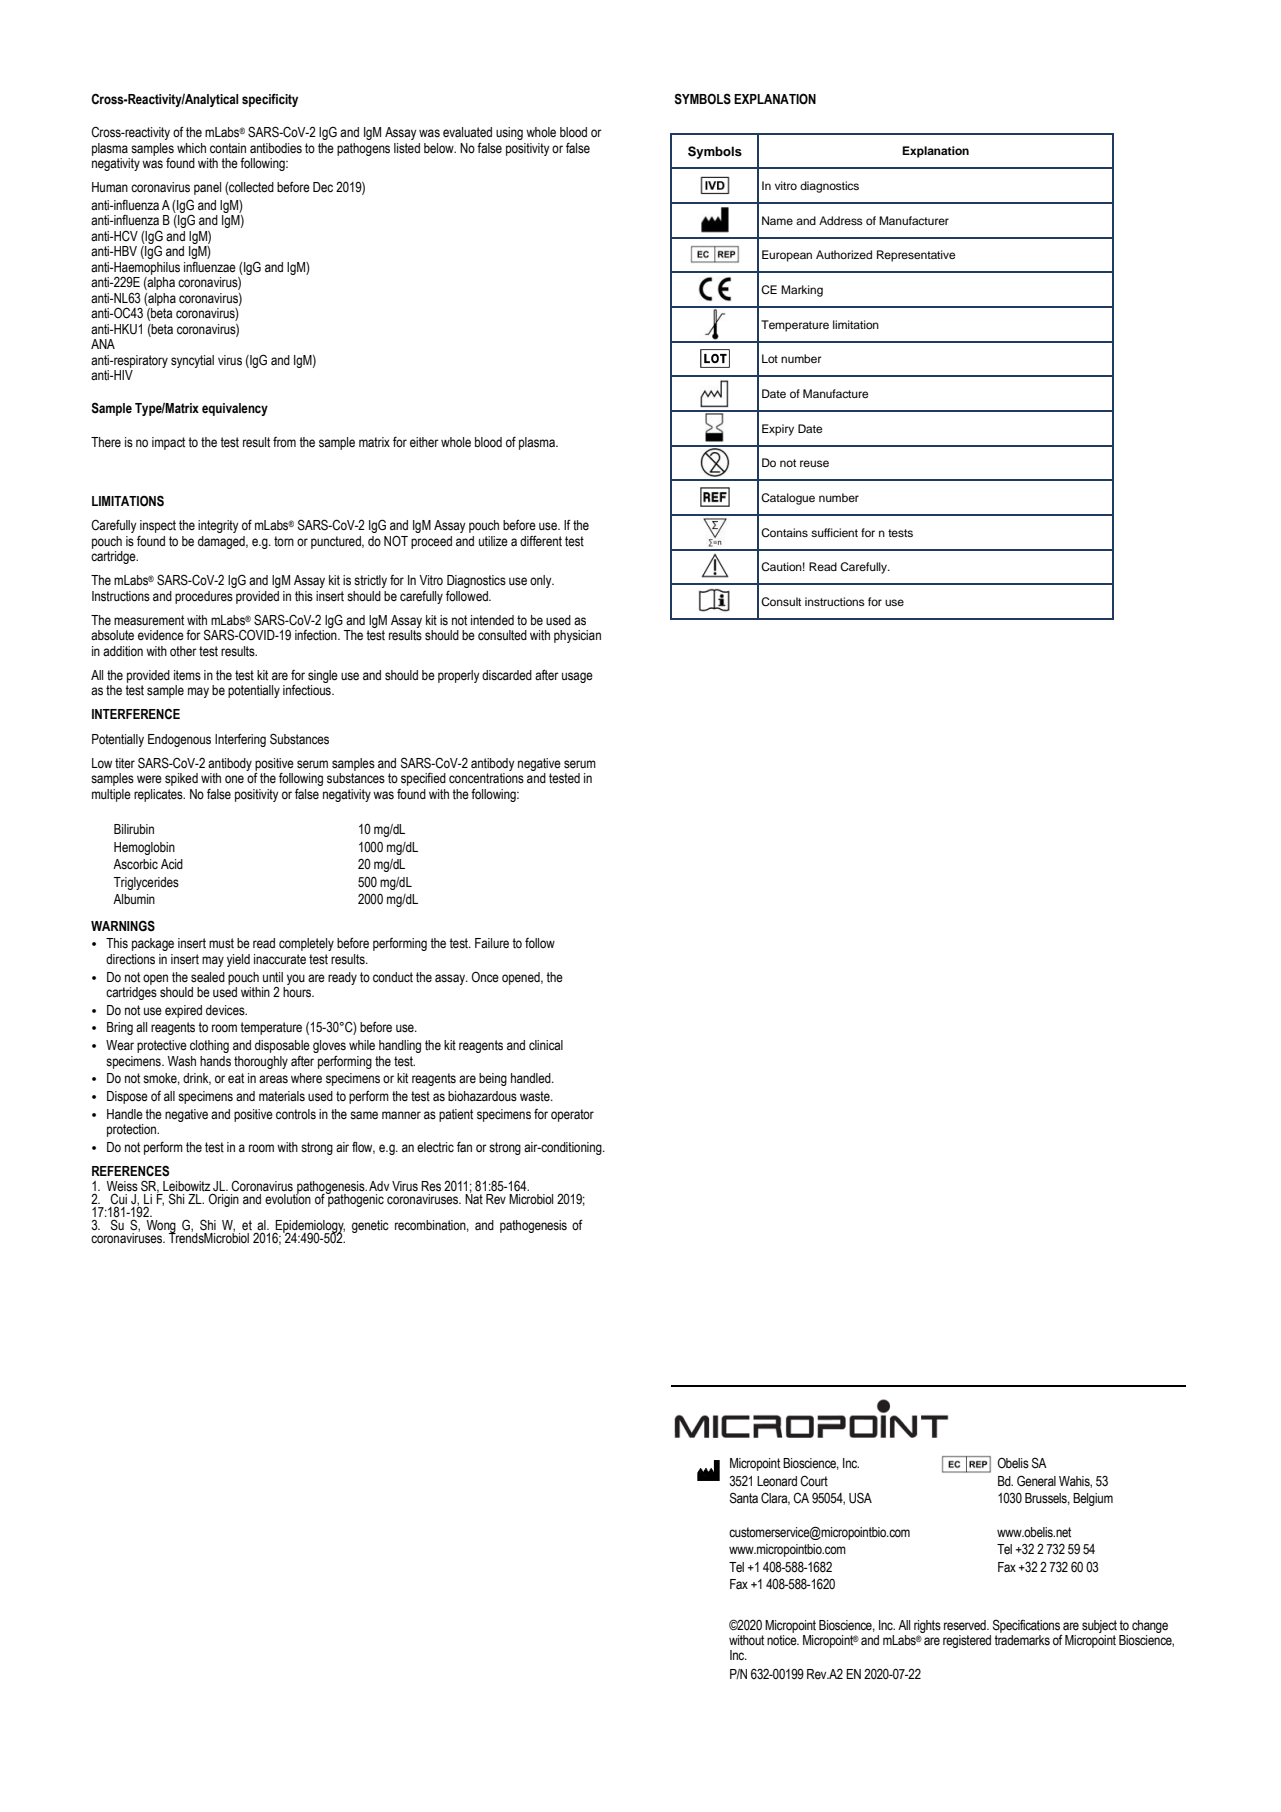  Describe the element at coordinates (577, 636) in the screenshot. I see `physician` at that location.
